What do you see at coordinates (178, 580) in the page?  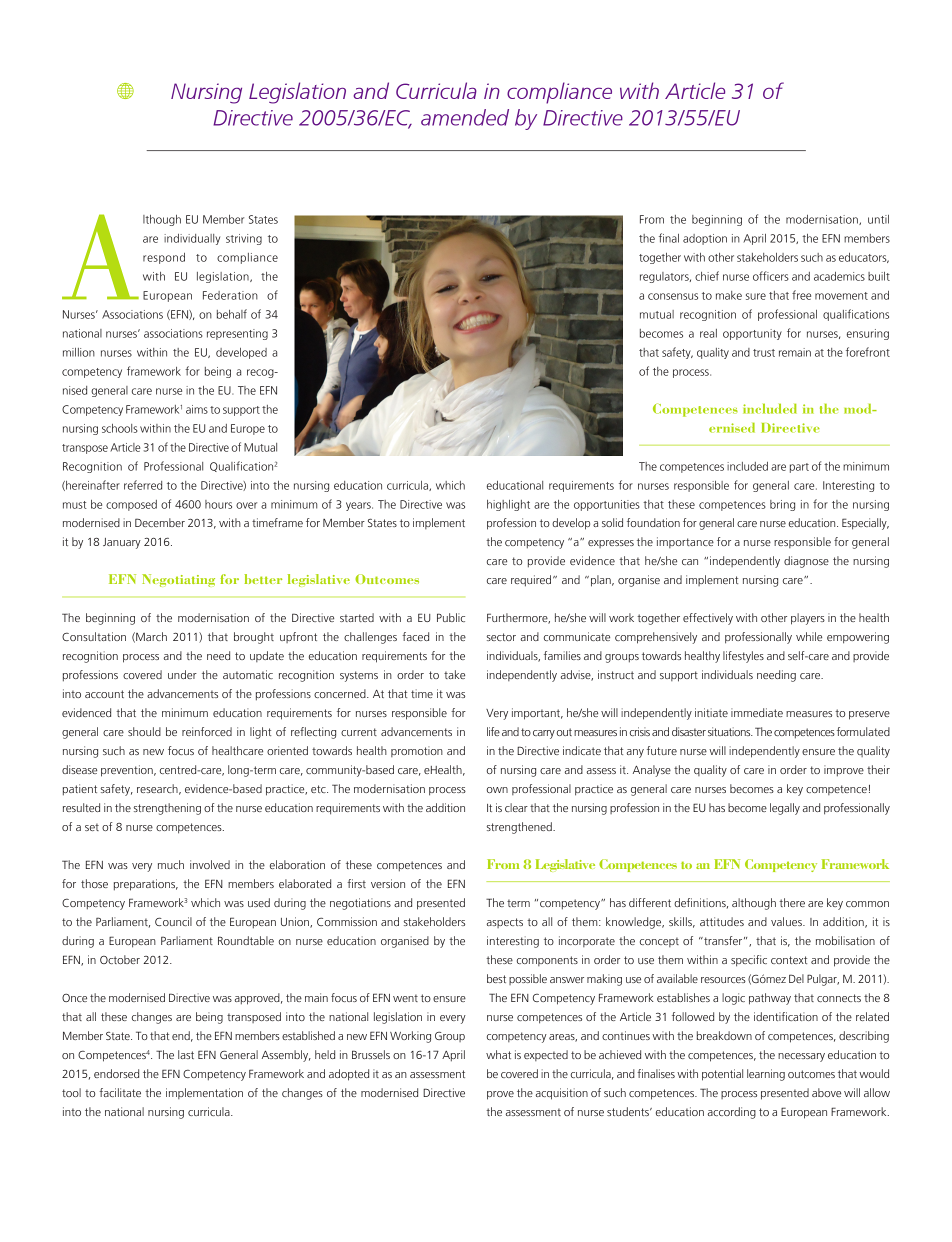 I see `Negotiating` at bounding box center [178, 580].
